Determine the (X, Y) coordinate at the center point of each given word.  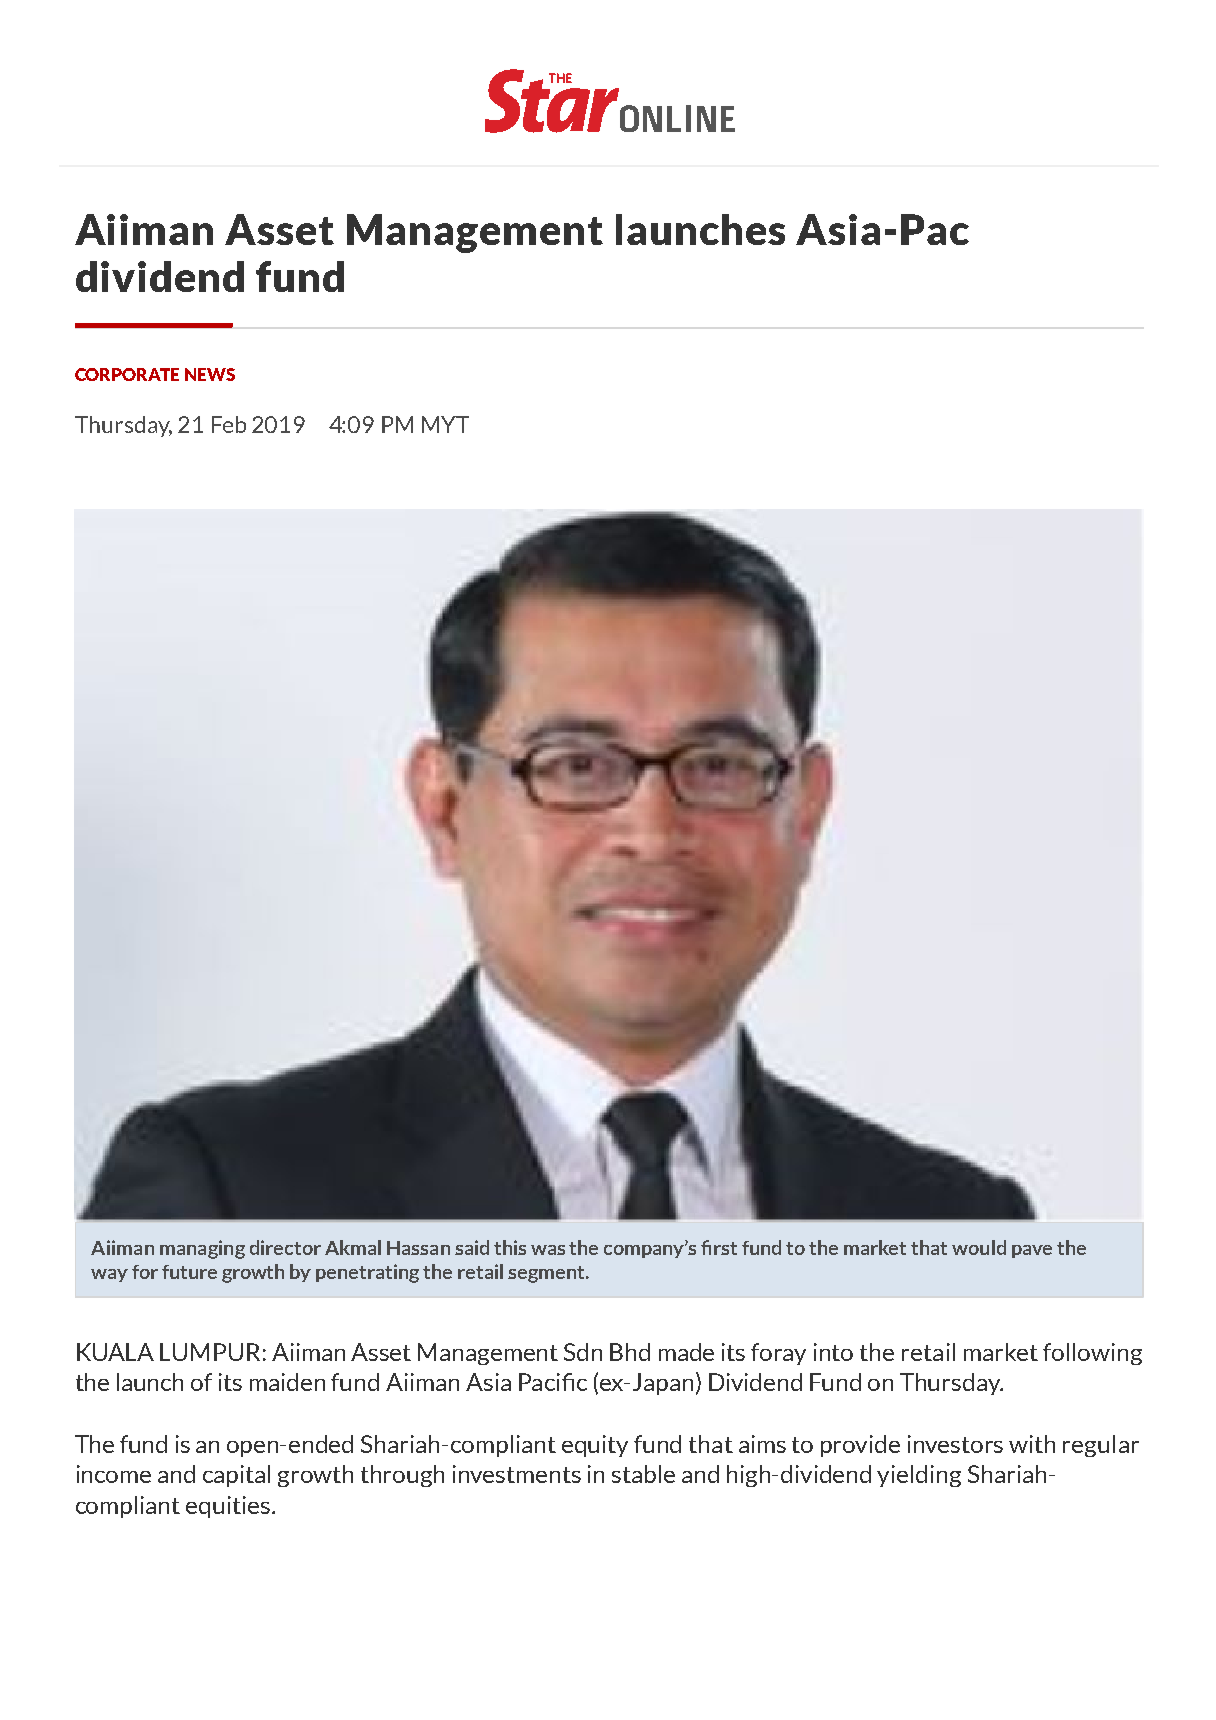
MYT (445, 424)
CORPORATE (127, 374)
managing (202, 1249)
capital (236, 1476)
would (979, 1247)
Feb (229, 424)
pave (1032, 1251)
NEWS (210, 374)
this (510, 1247)
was (548, 1250)
